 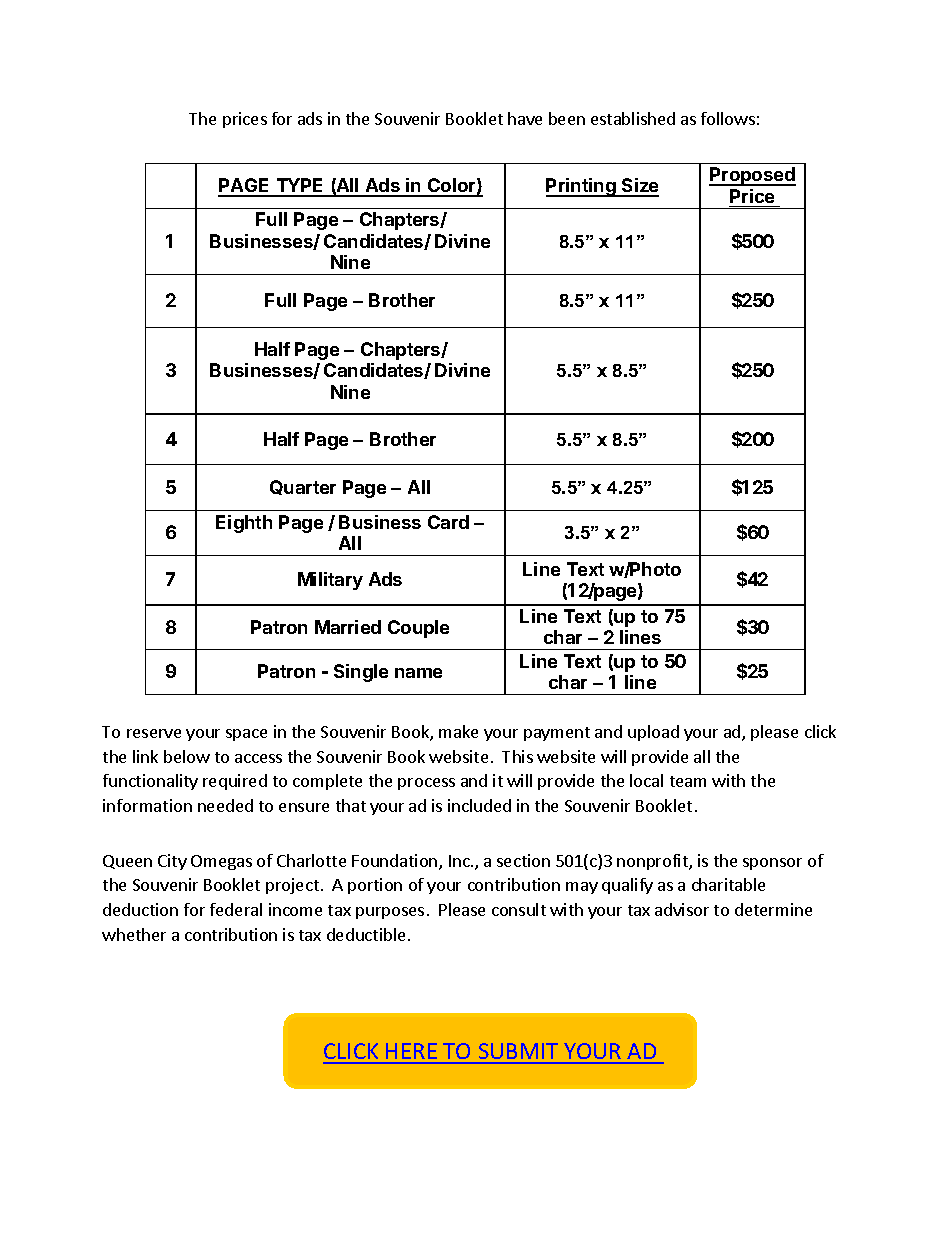 What do you see at coordinates (418, 629) in the screenshot?
I see `Couple` at bounding box center [418, 629].
